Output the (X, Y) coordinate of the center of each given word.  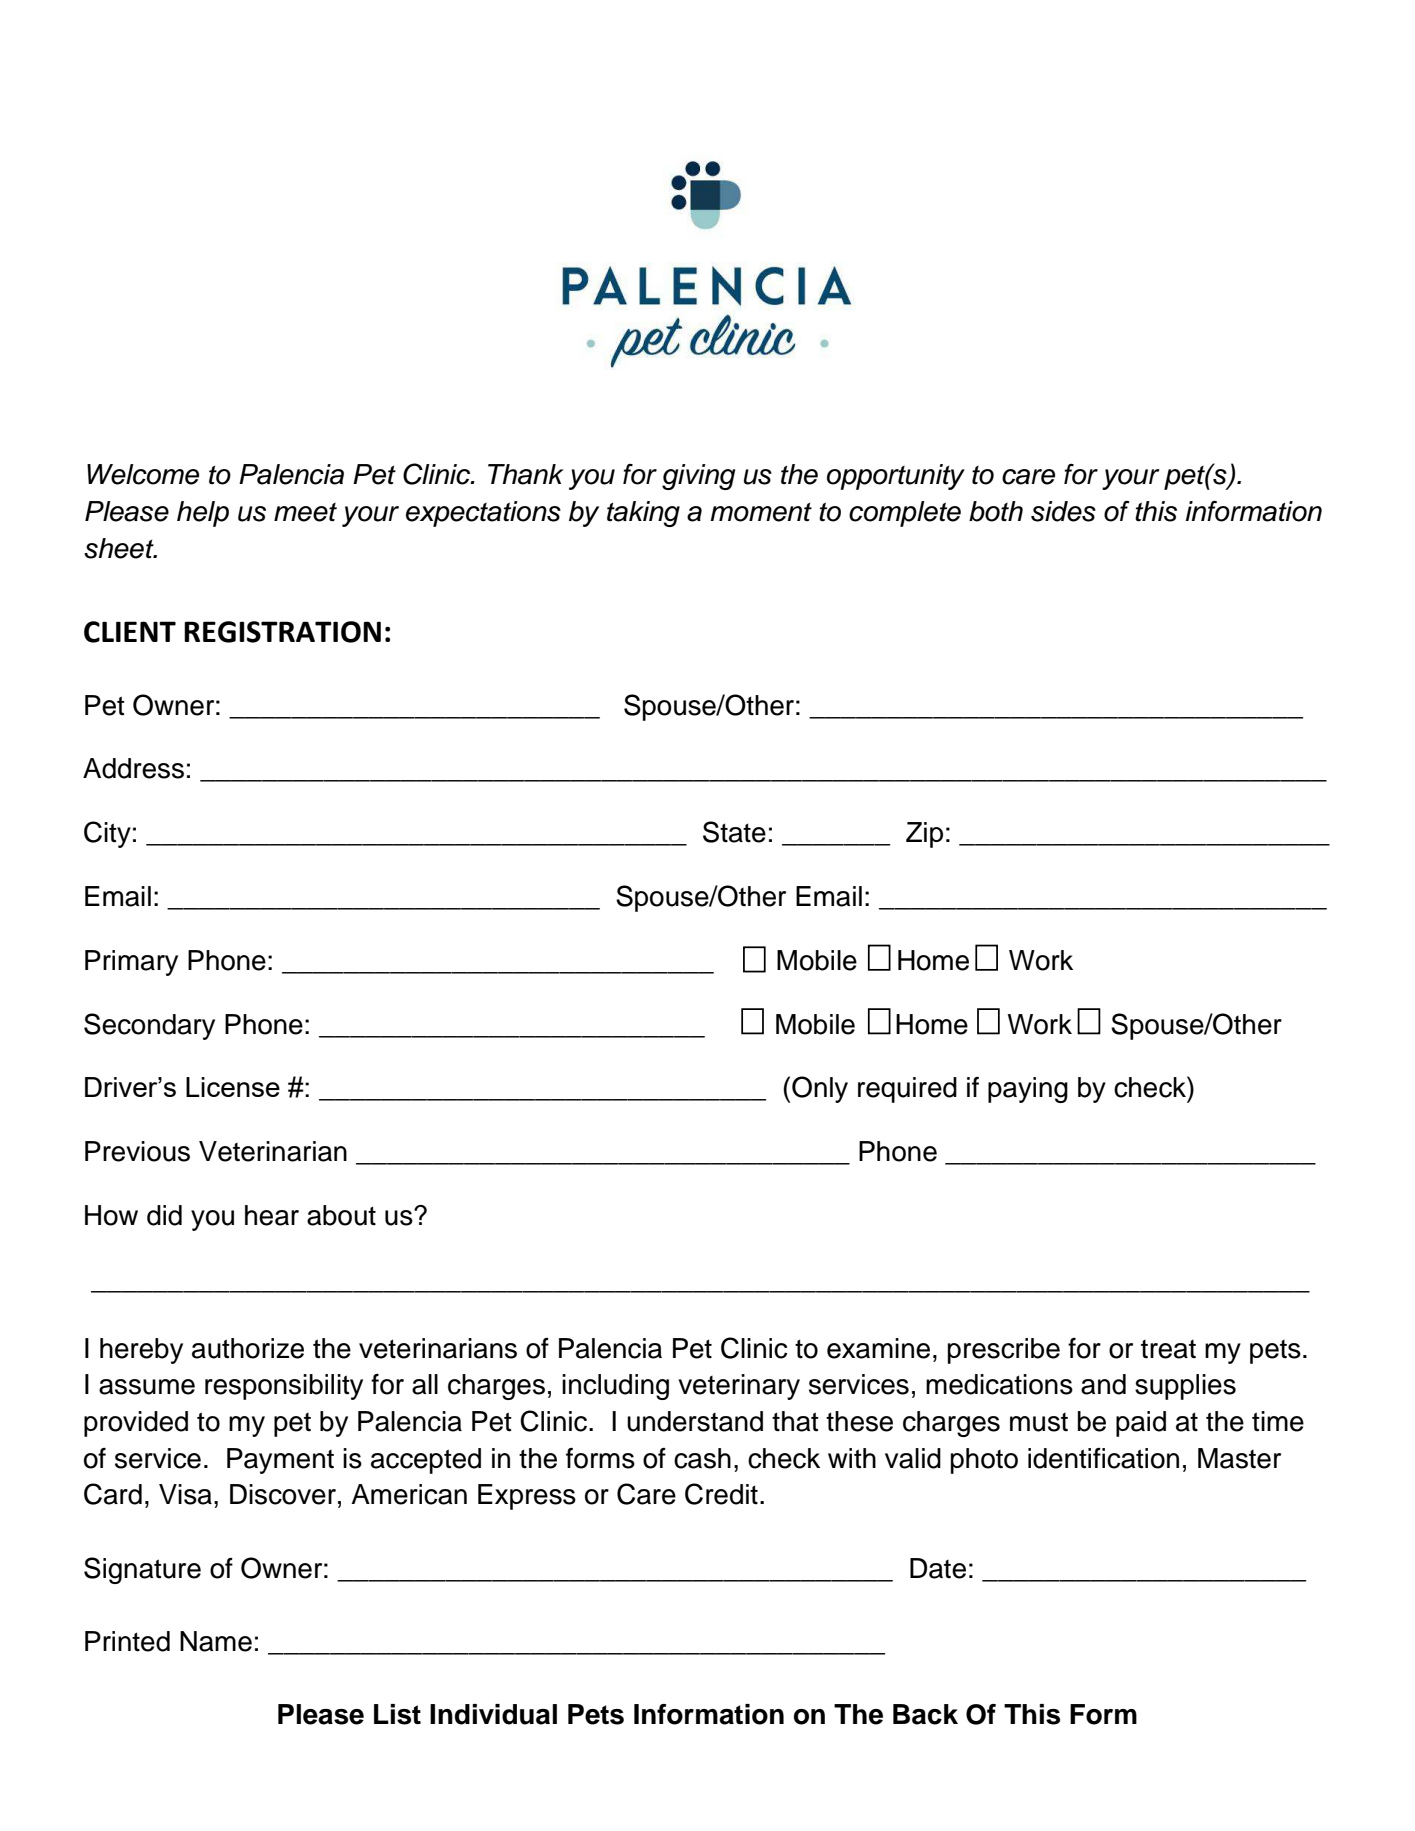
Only (820, 1089)
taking (643, 514)
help (203, 514)
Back (925, 1714)
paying (1028, 1090)
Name (216, 1641)
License (233, 1087)
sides (1063, 511)
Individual (493, 1714)
